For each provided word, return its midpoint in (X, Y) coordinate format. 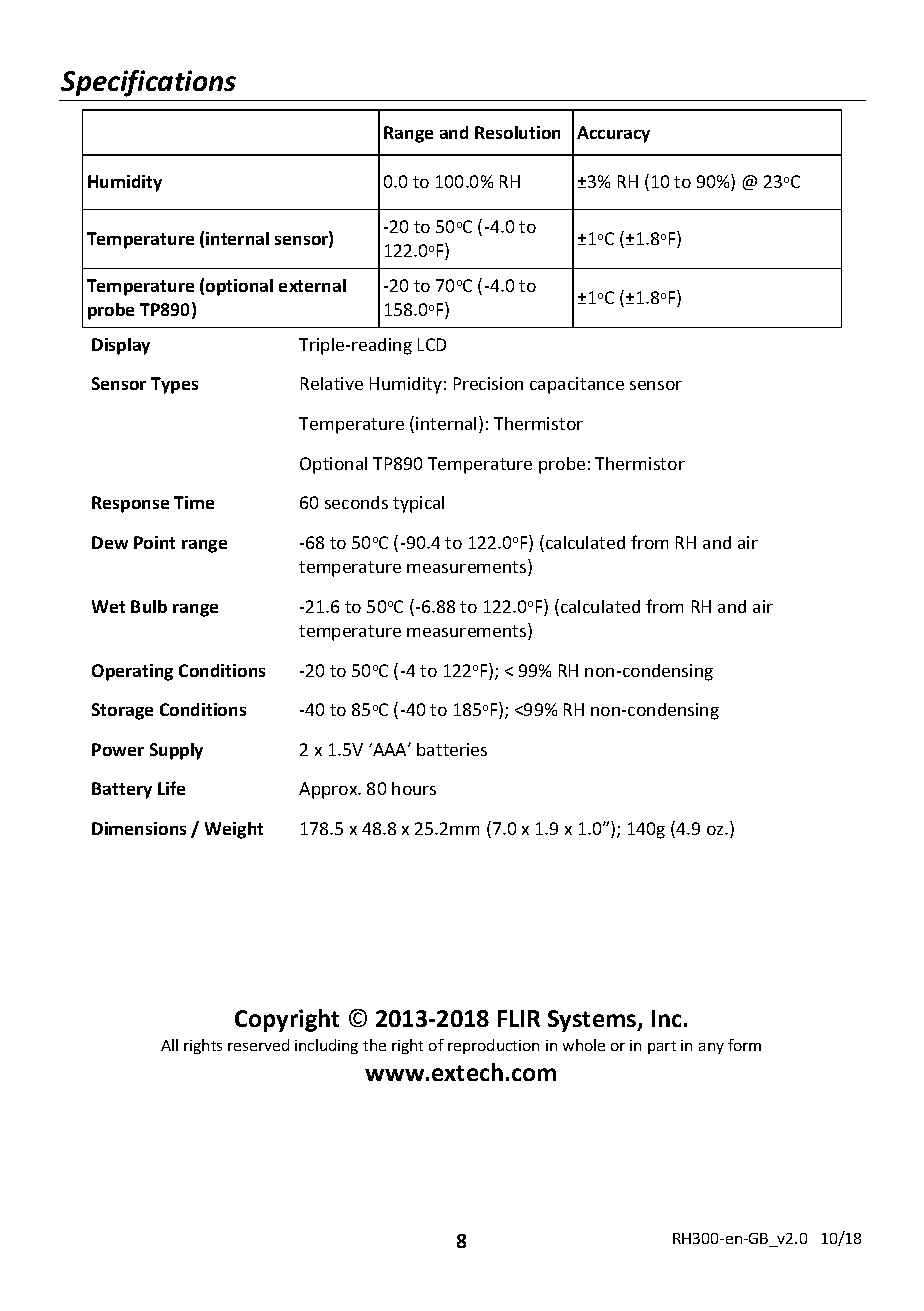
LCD (432, 344)
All (169, 1045)
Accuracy (613, 134)
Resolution (517, 132)
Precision (488, 383)
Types (174, 385)
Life (171, 788)
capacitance (577, 385)
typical (418, 504)
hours (414, 788)
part (662, 1047)
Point (154, 542)
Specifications (148, 83)
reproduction (493, 1046)
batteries (452, 749)
